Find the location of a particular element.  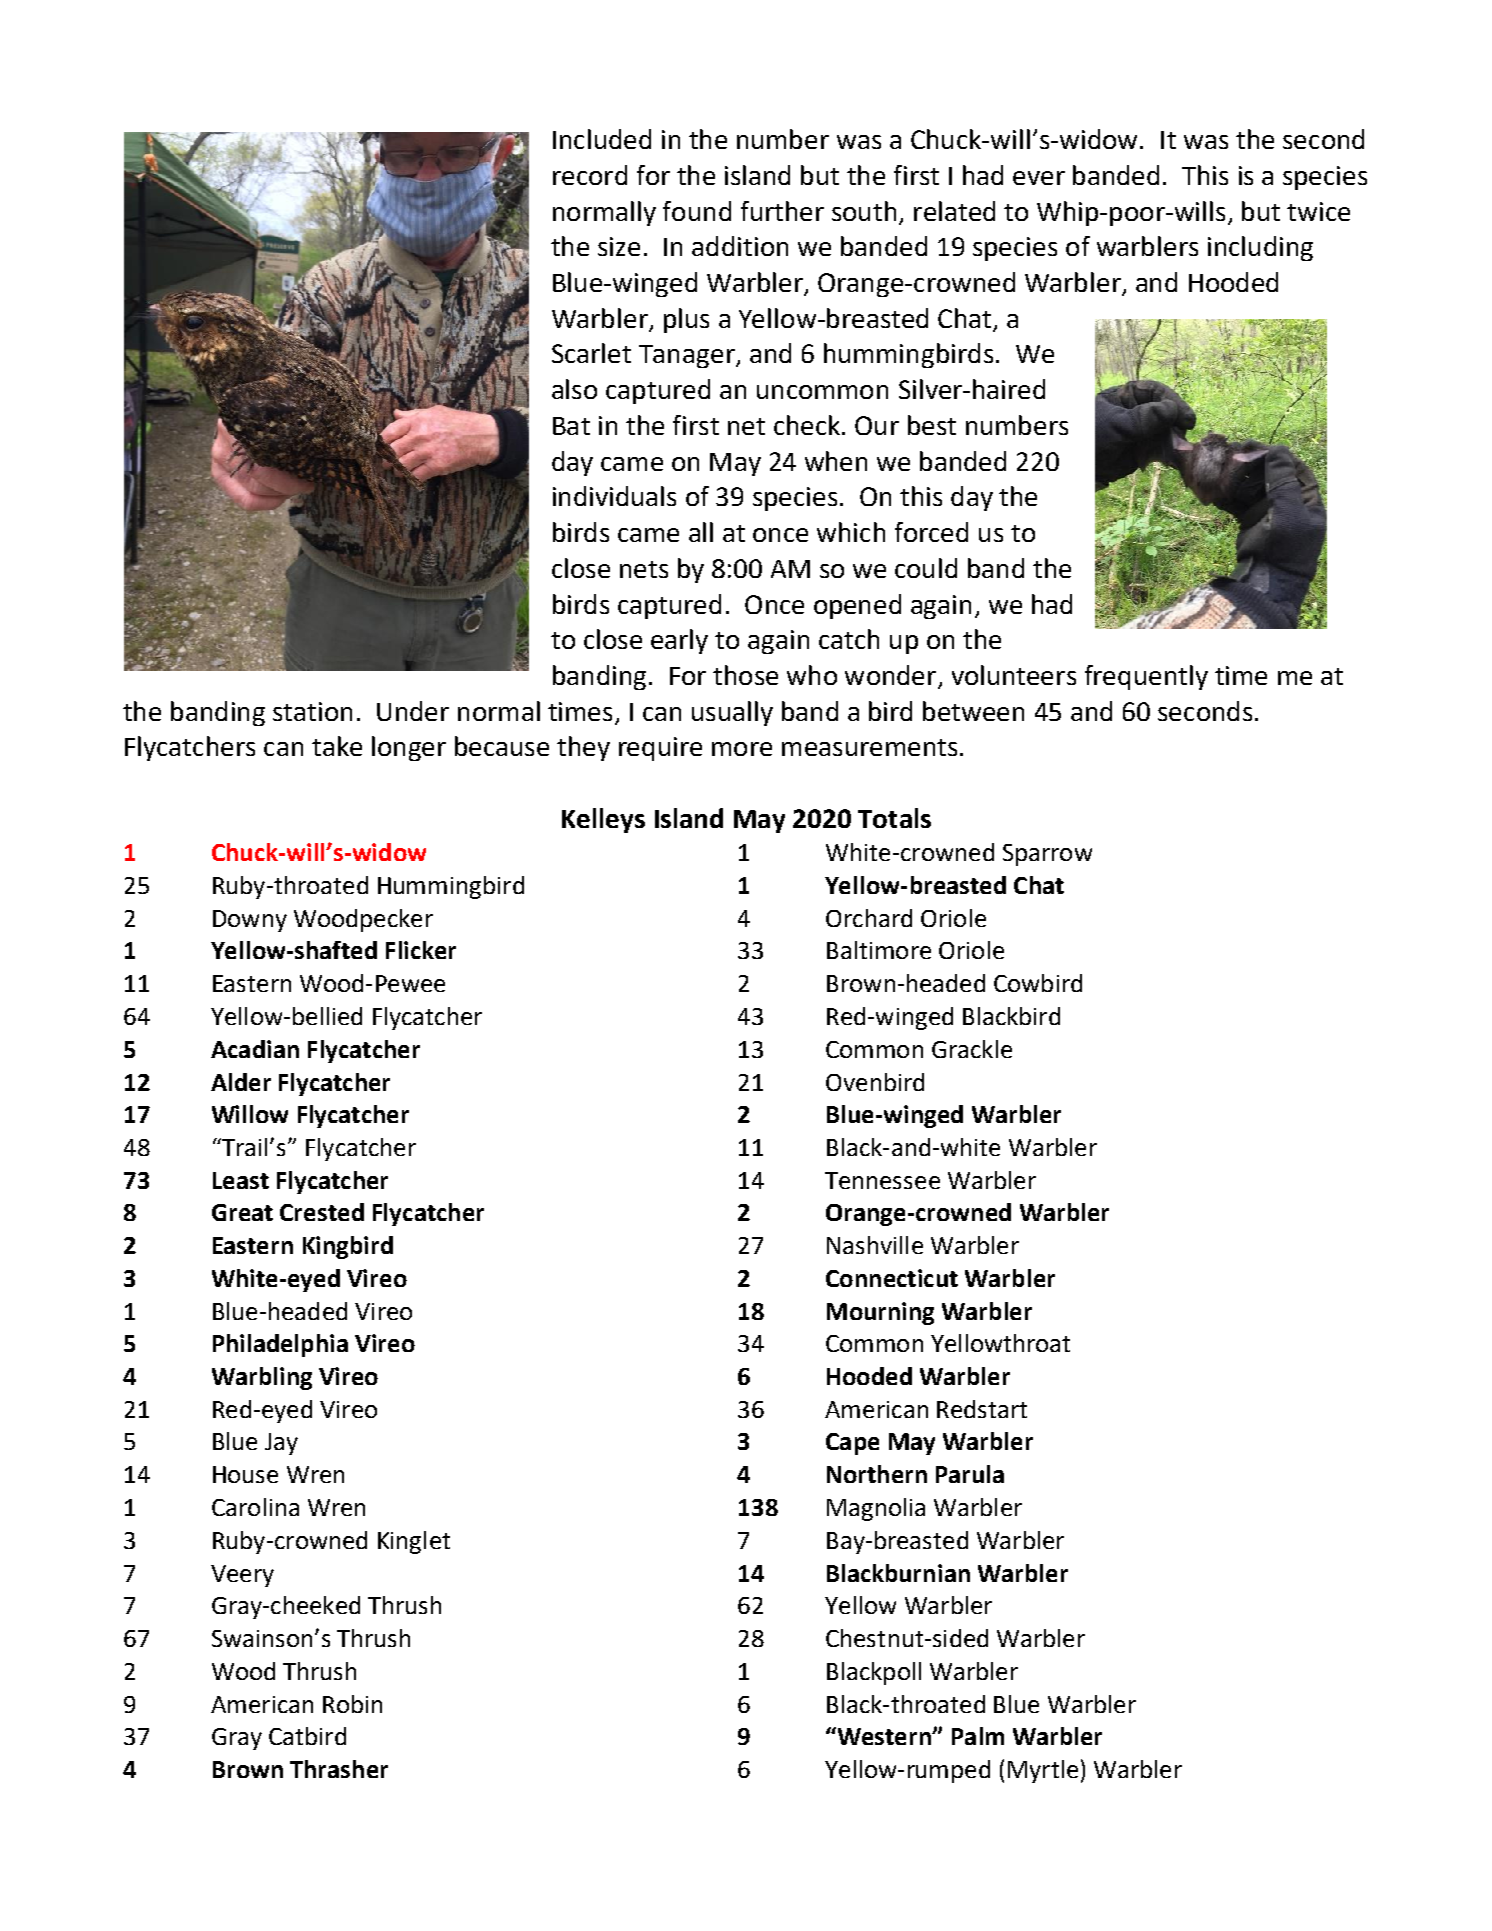

record is located at coordinates (590, 175).
